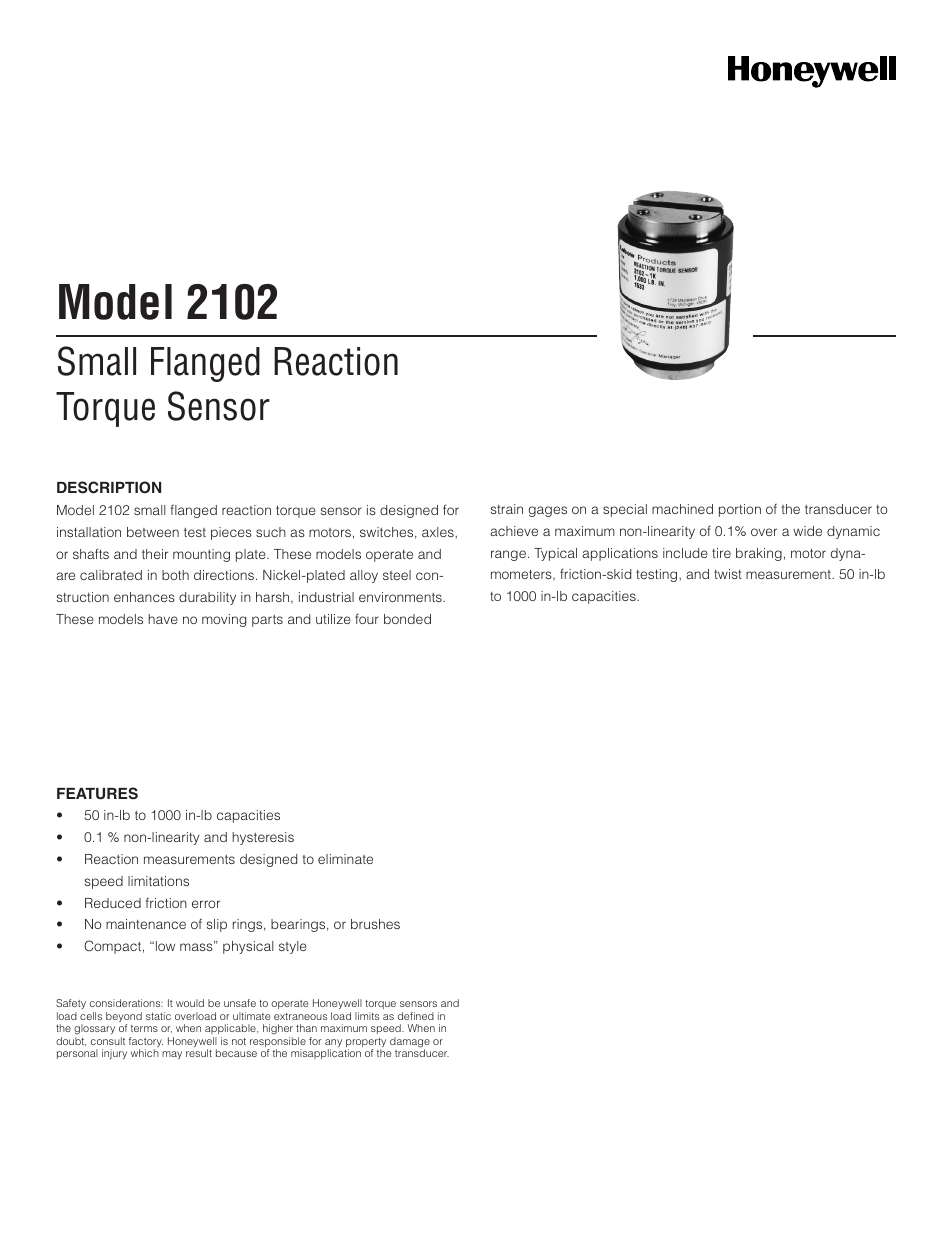 This screenshot has height=1233, width=952. Describe the element at coordinates (109, 487) in the screenshot. I see `DESCRIPTION` at that location.
